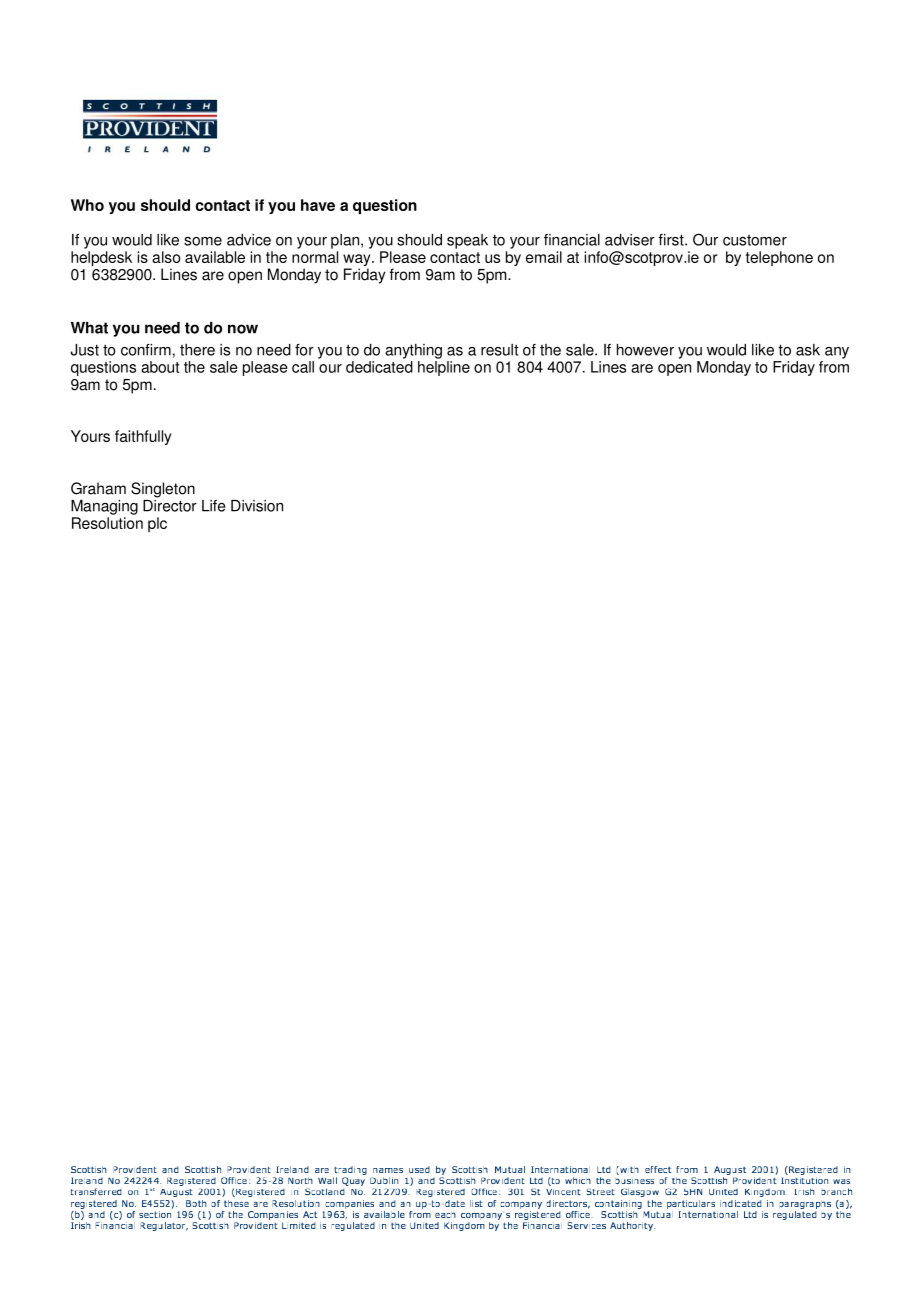 This document has width=924, height=1308. Describe the element at coordinates (257, 506) in the document. I see `Division` at that location.
